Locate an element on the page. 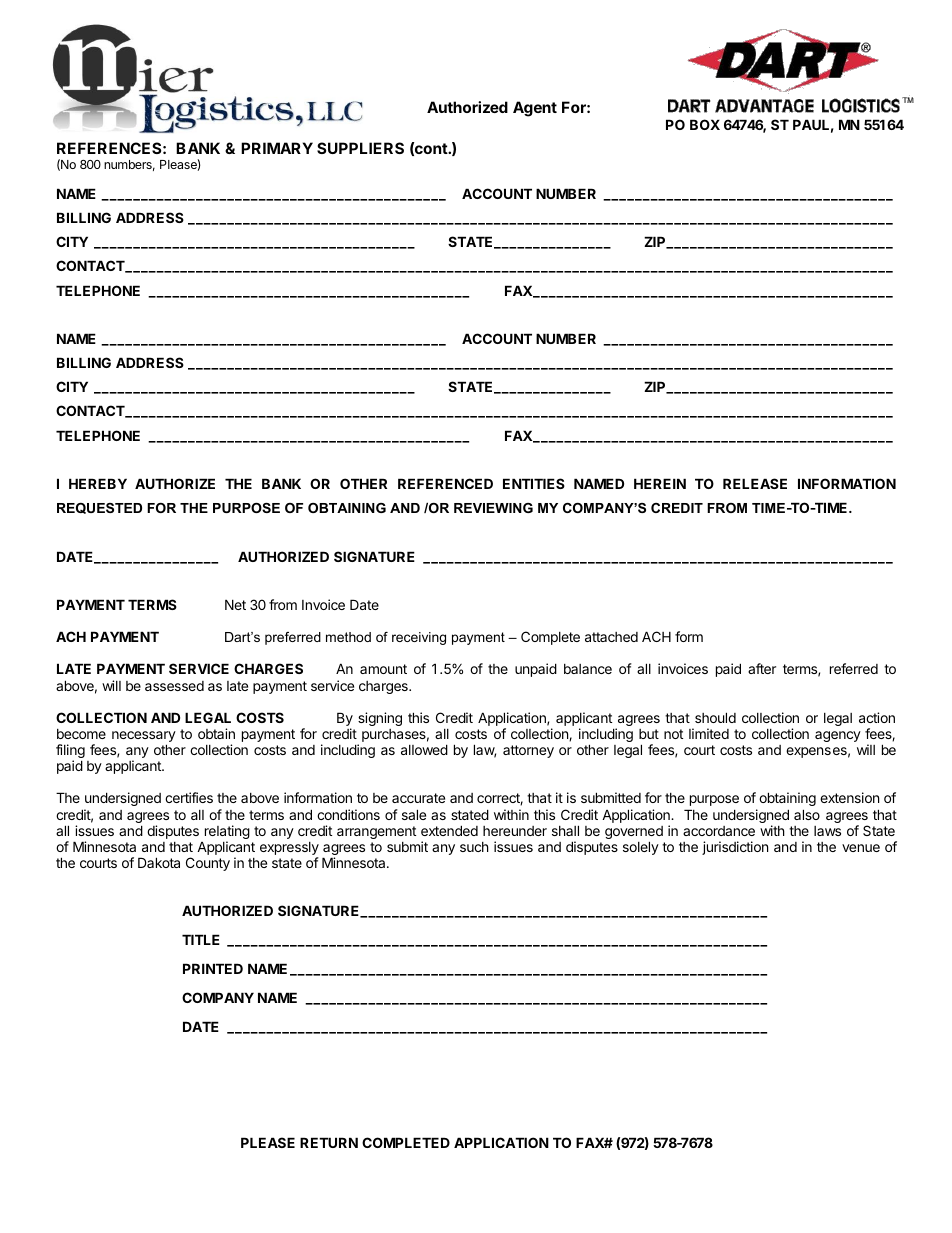 The height and width of the document is (1233, 952). such is located at coordinates (474, 847).
